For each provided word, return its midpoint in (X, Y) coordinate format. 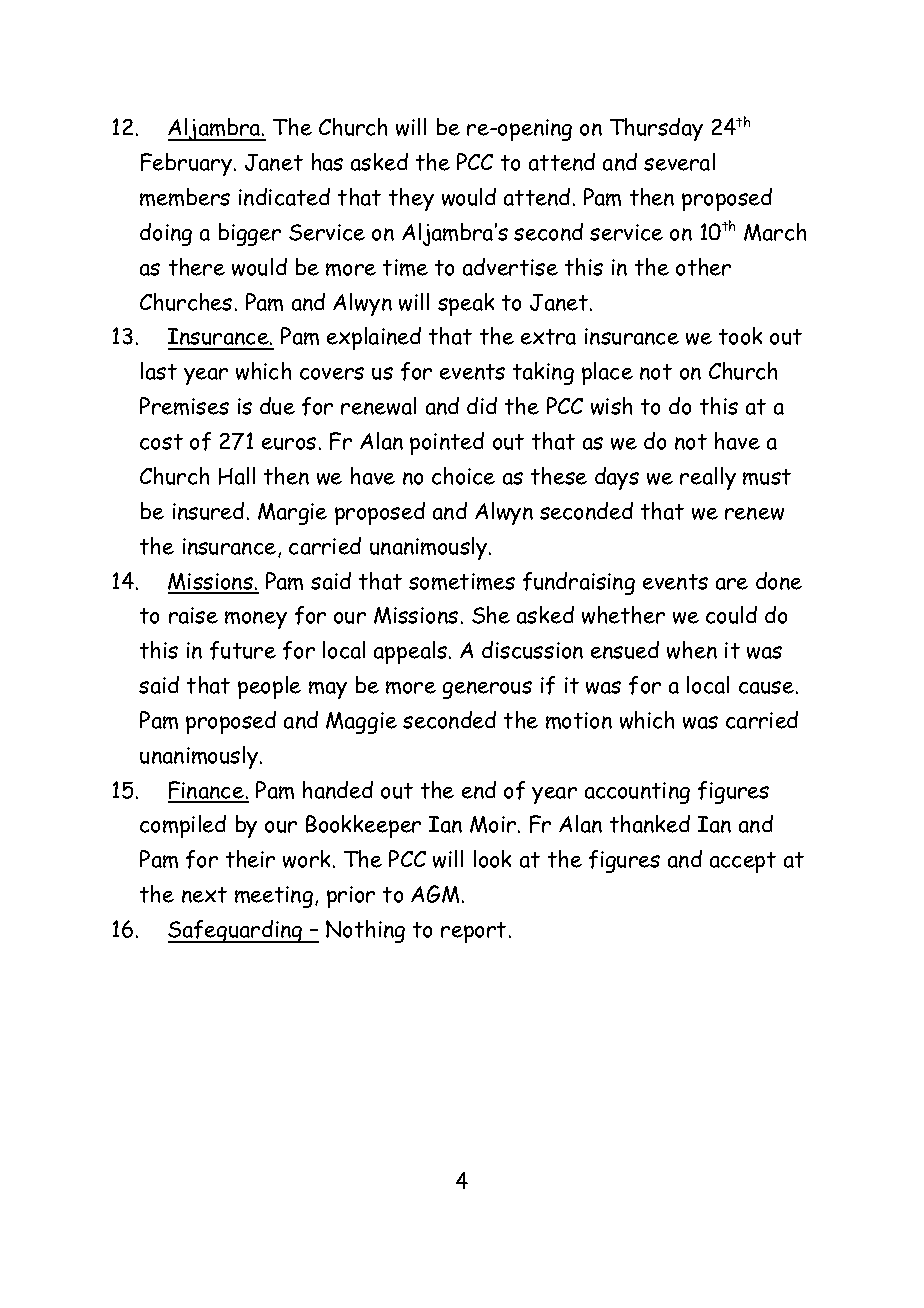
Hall (237, 476)
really (708, 478)
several (679, 162)
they (411, 199)
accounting (637, 793)
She (491, 615)
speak (466, 304)
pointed (447, 443)
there (197, 267)
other (703, 267)
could (731, 615)
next (204, 895)
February (188, 164)
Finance (207, 791)
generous (487, 690)
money (256, 620)
